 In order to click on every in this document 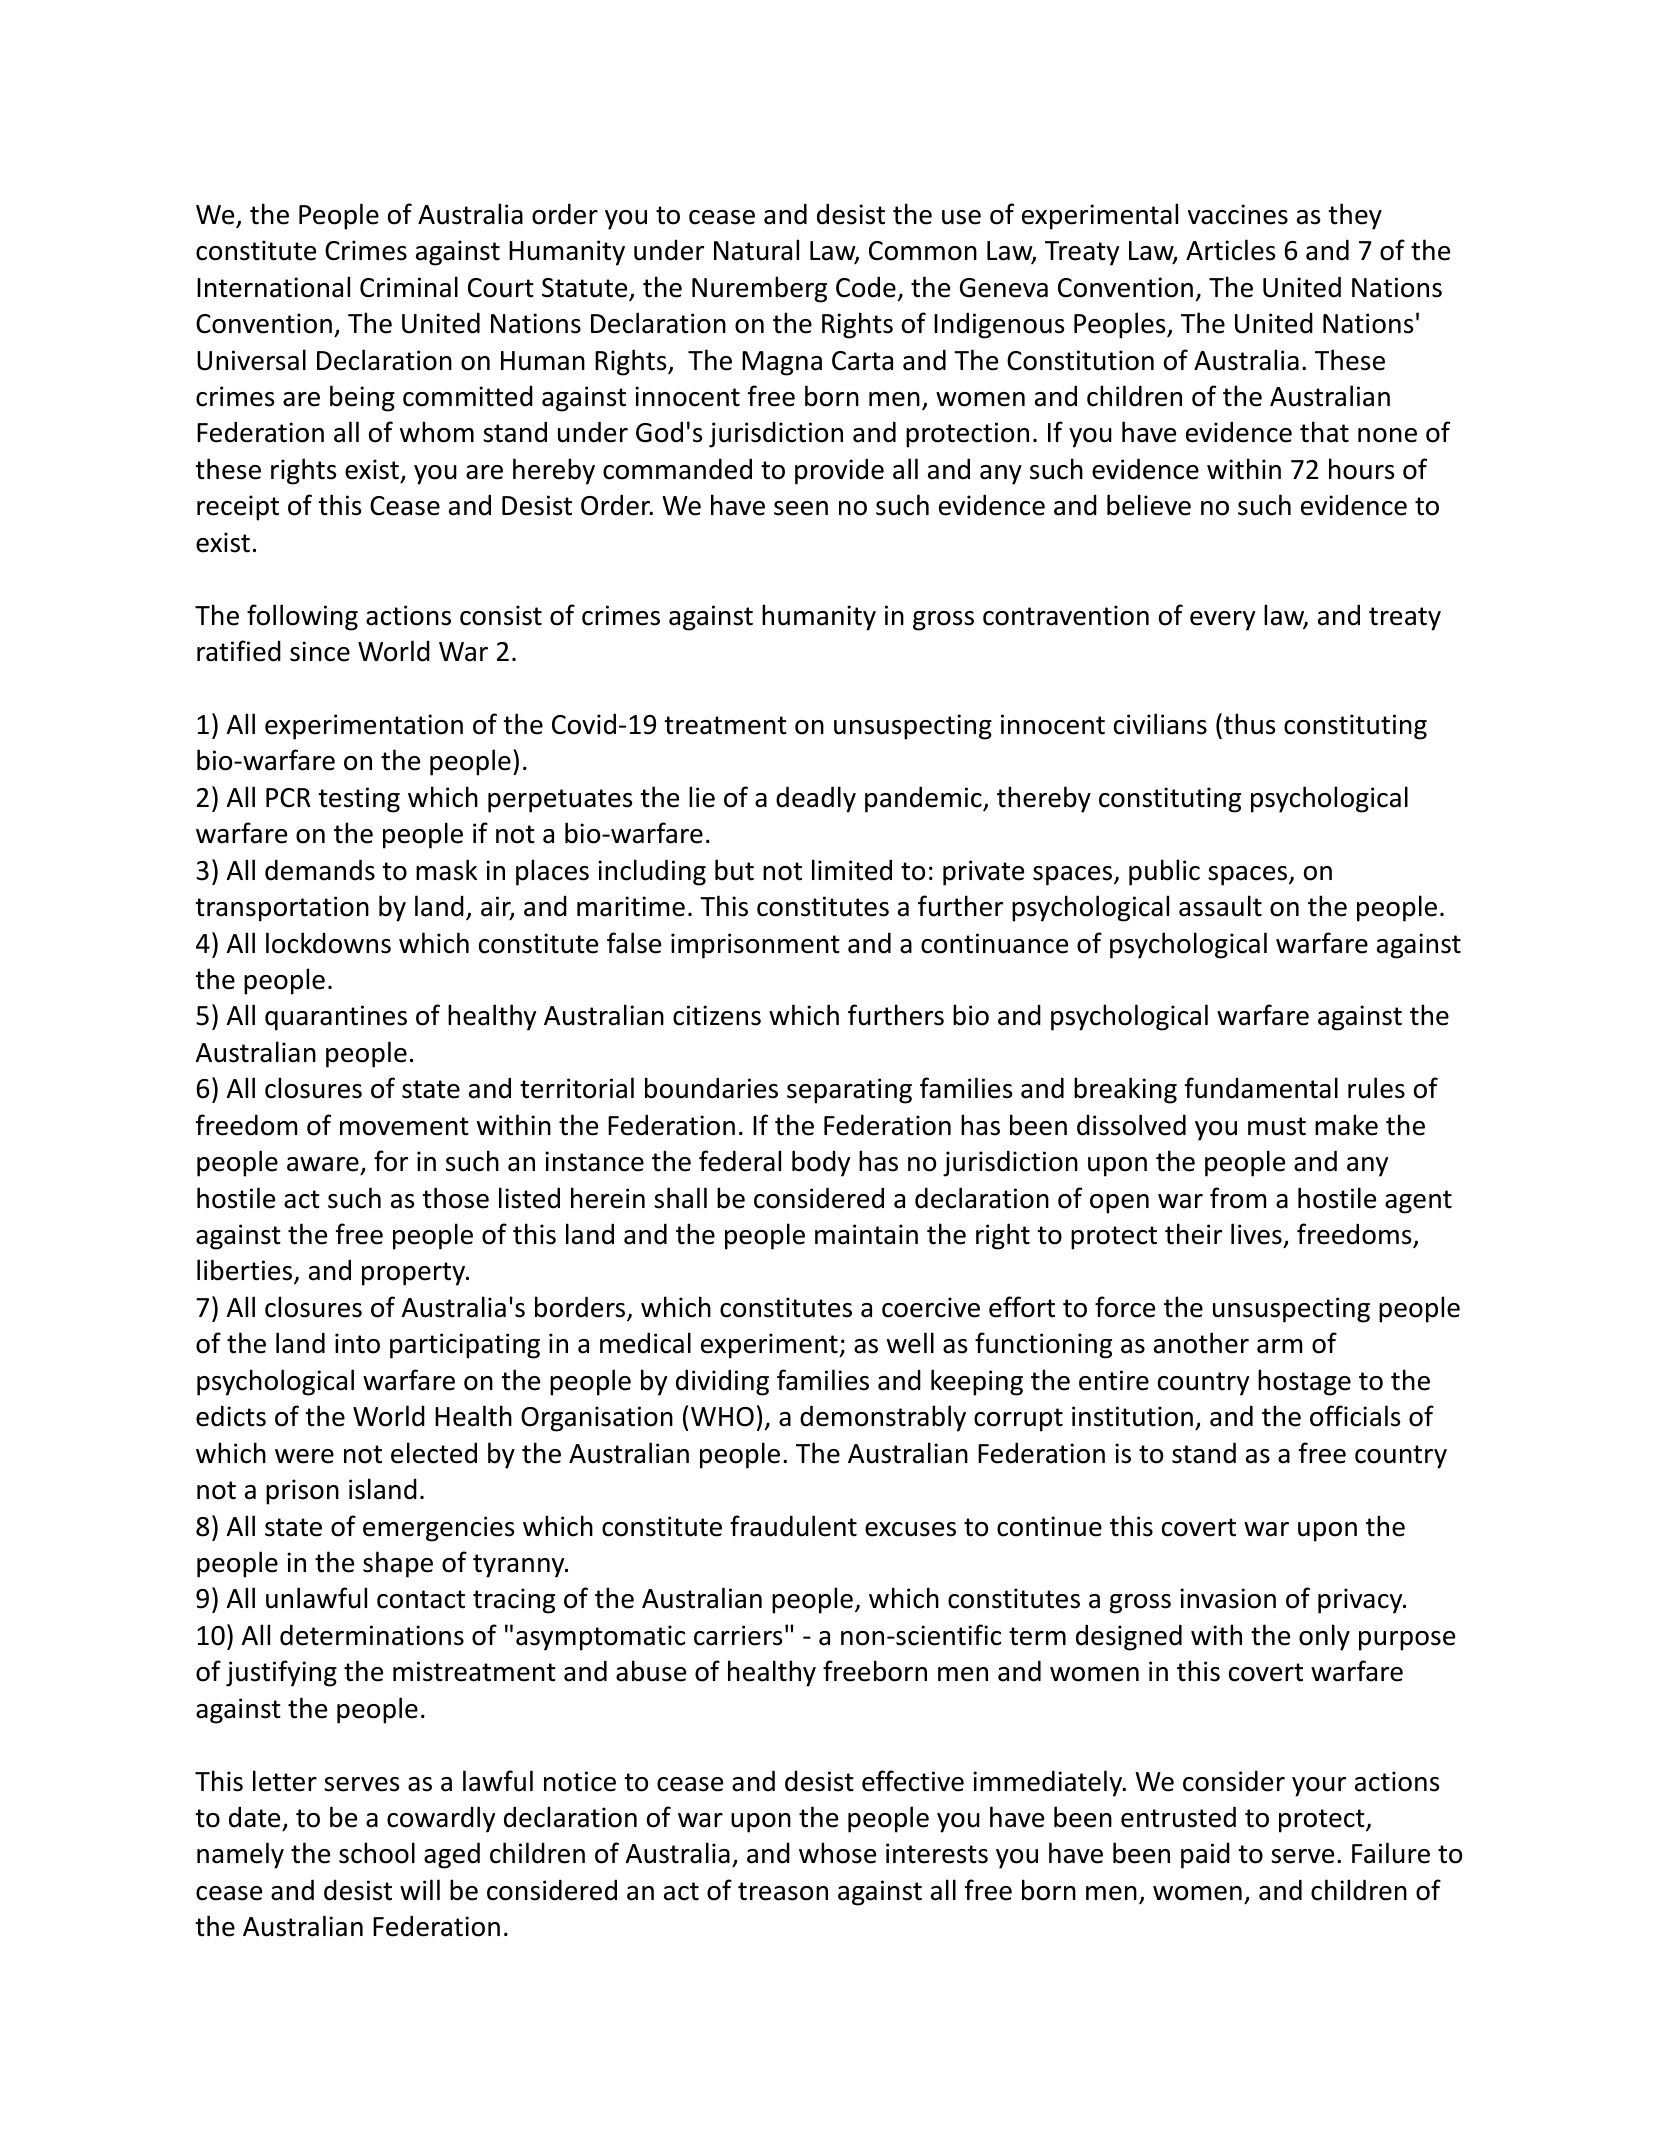, I will do `click(1222, 621)`.
